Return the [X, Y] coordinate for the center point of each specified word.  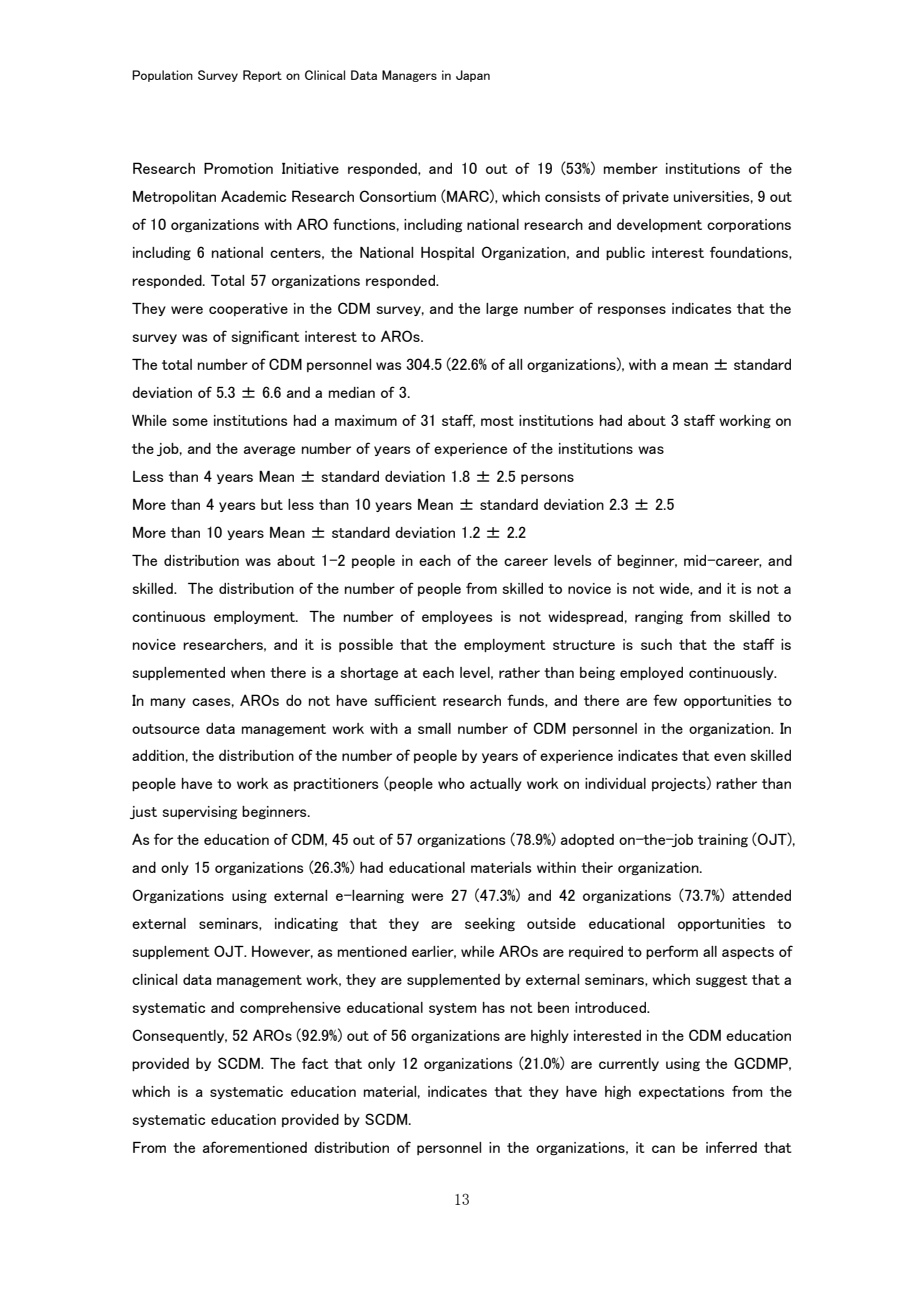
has [494, 1007]
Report [262, 76]
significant [266, 337]
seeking [490, 924]
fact [315, 1063]
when [248, 672]
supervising [200, 812]
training [723, 840]
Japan [473, 76]
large [502, 309]
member [631, 168]
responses [632, 311]
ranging [659, 617]
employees [457, 617]
